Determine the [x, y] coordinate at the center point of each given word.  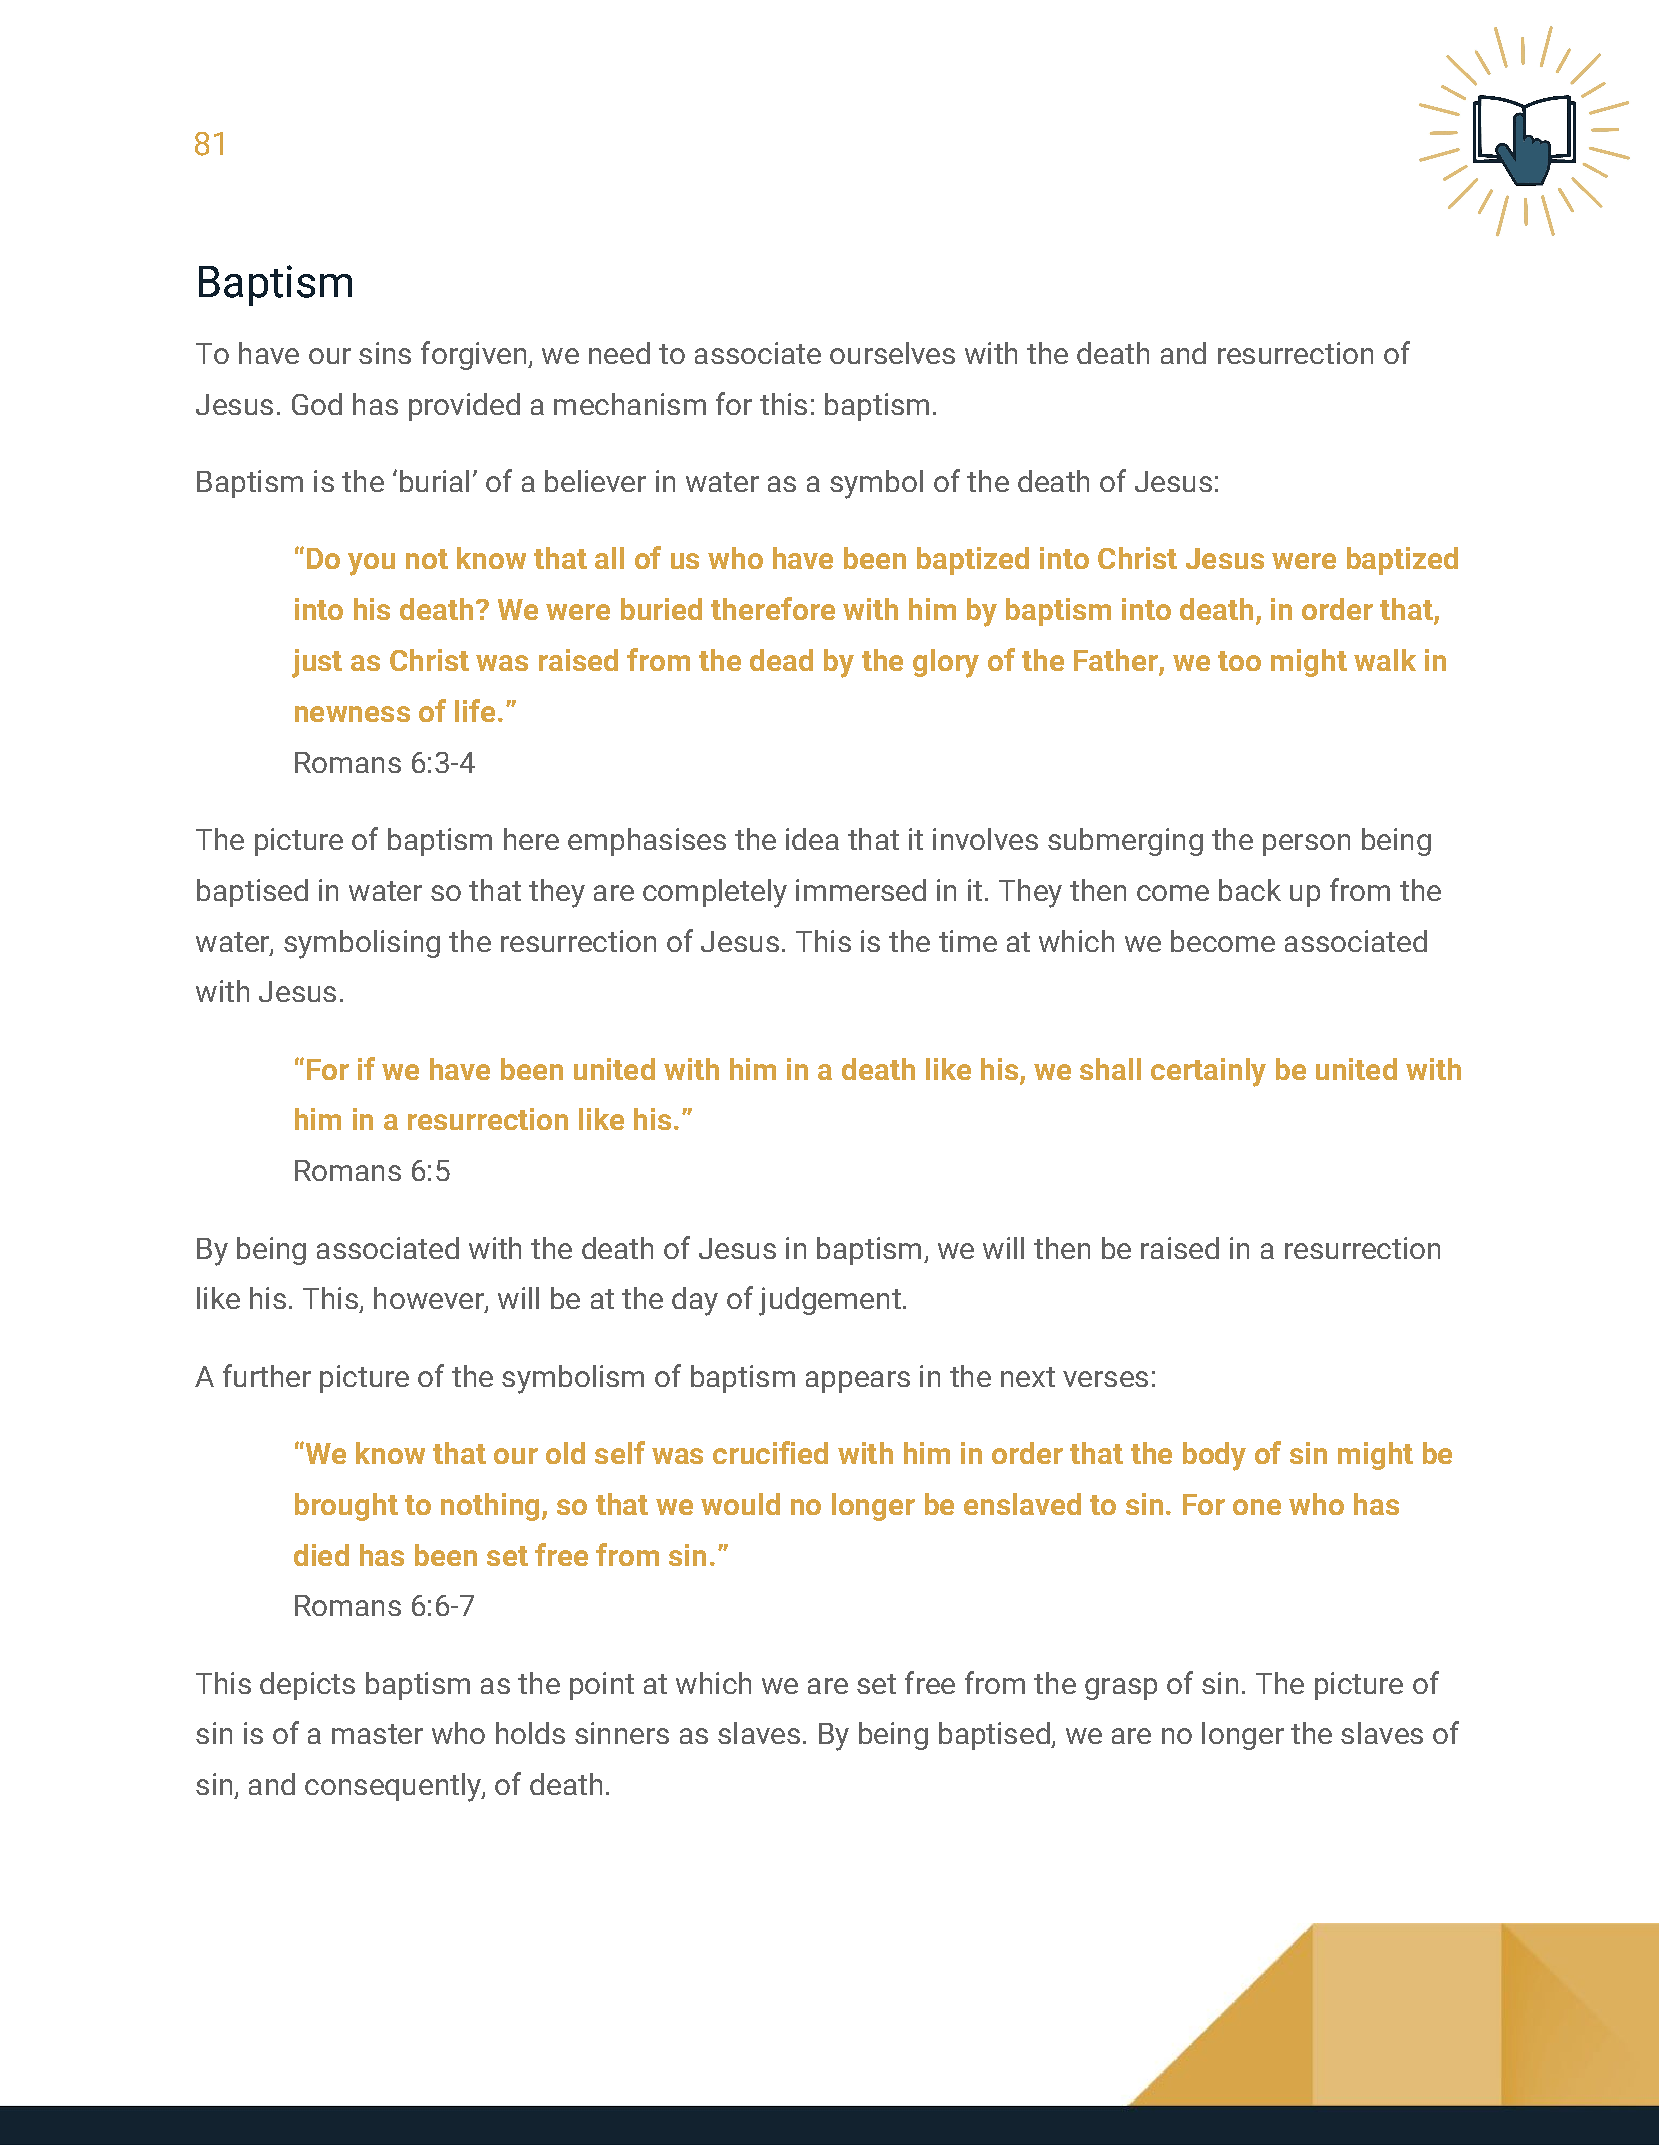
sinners [622, 1733]
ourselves [892, 353]
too [1239, 661]
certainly [1208, 1072]
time [968, 941]
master [377, 1734]
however [430, 1299]
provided [464, 407]
